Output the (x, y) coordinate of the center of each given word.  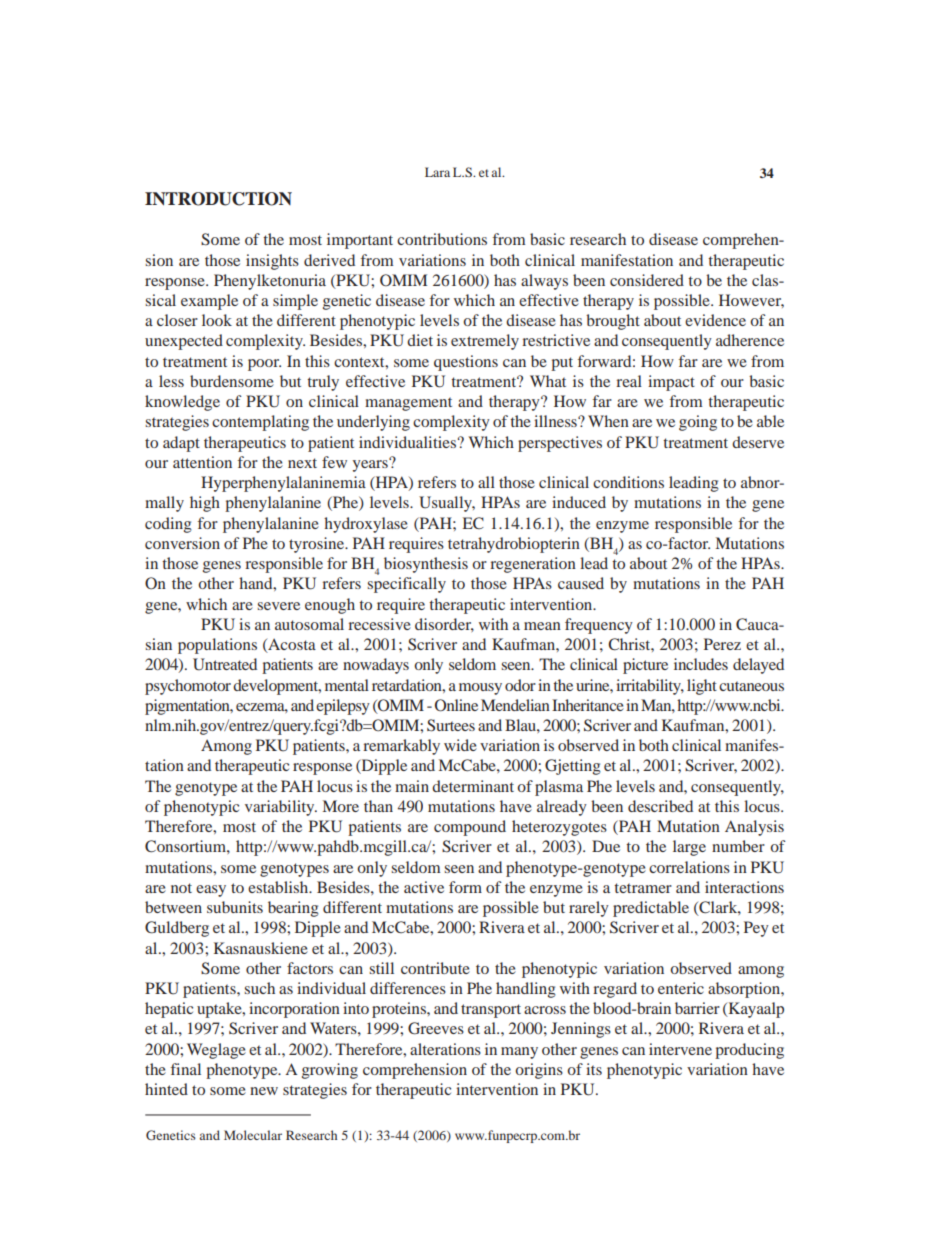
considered (647, 280)
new (264, 1091)
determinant (473, 786)
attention (202, 462)
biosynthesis (426, 565)
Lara (437, 172)
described (660, 806)
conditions (628, 482)
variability (281, 808)
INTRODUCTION (218, 199)
